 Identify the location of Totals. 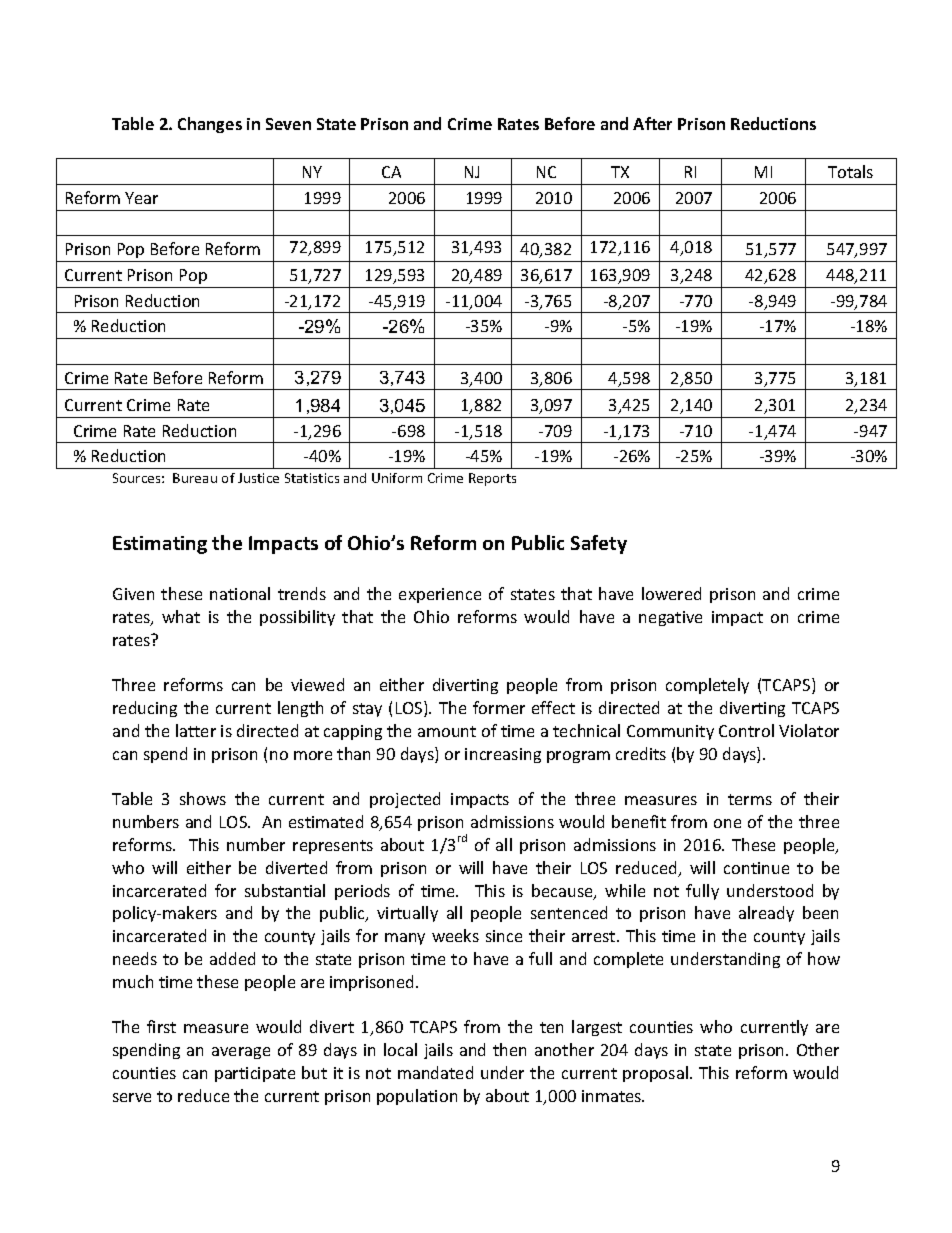
(850, 171).
